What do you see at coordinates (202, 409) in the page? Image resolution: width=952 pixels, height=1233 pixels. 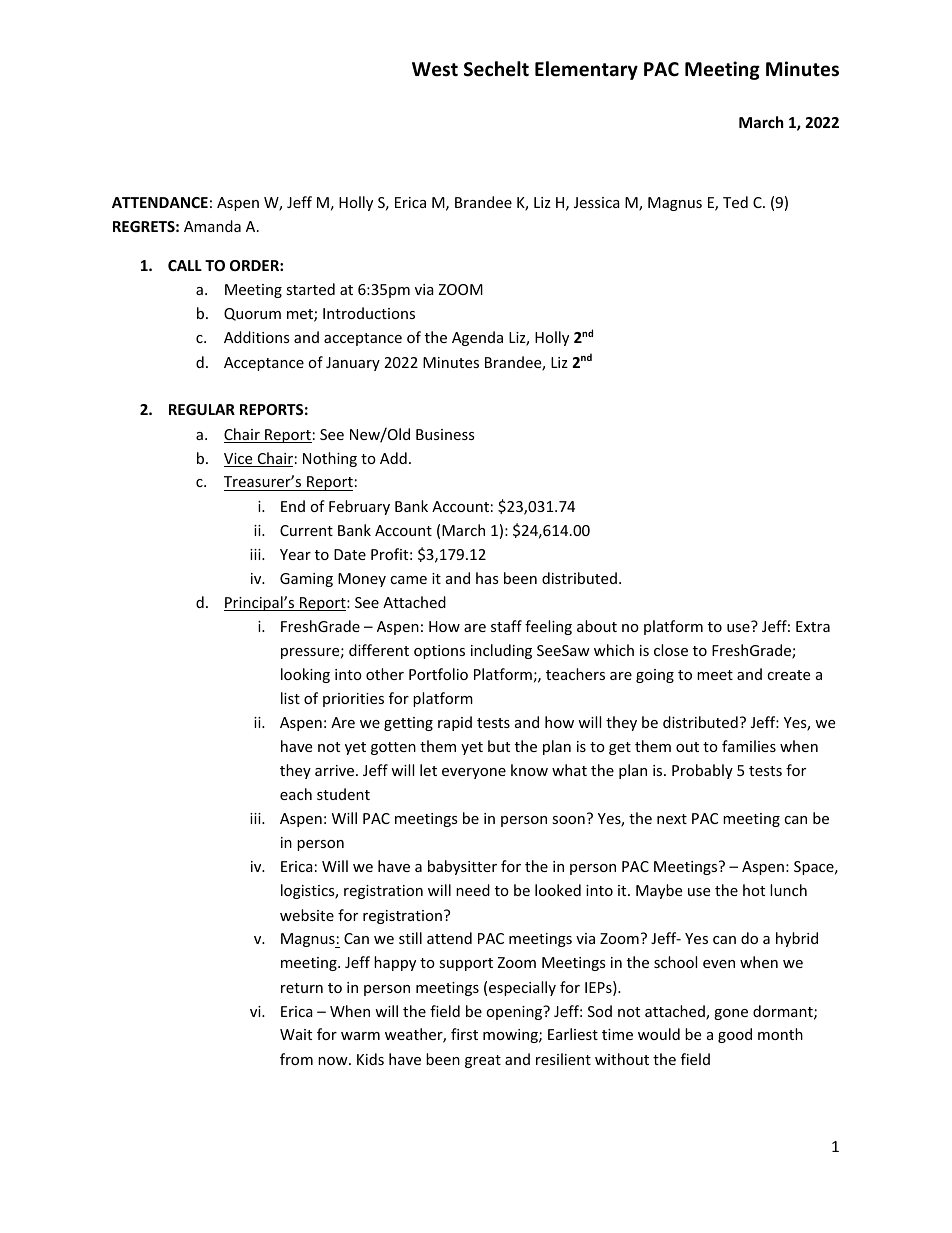 I see `REGULAR` at bounding box center [202, 409].
